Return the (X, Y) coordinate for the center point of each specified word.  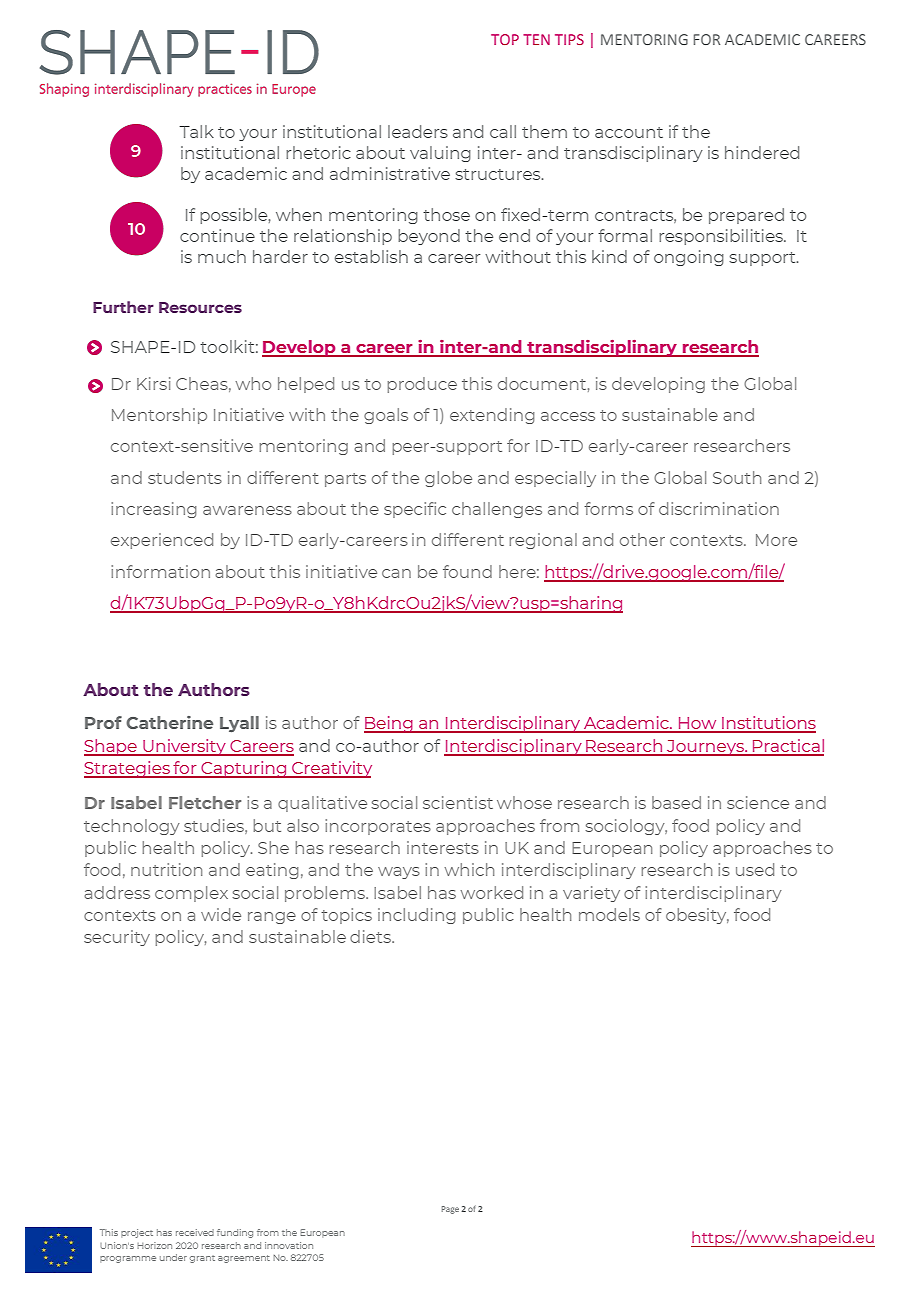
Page (450, 1210)
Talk (196, 131)
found (467, 571)
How (698, 724)
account (629, 132)
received (195, 1232)
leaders (418, 131)
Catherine (169, 722)
